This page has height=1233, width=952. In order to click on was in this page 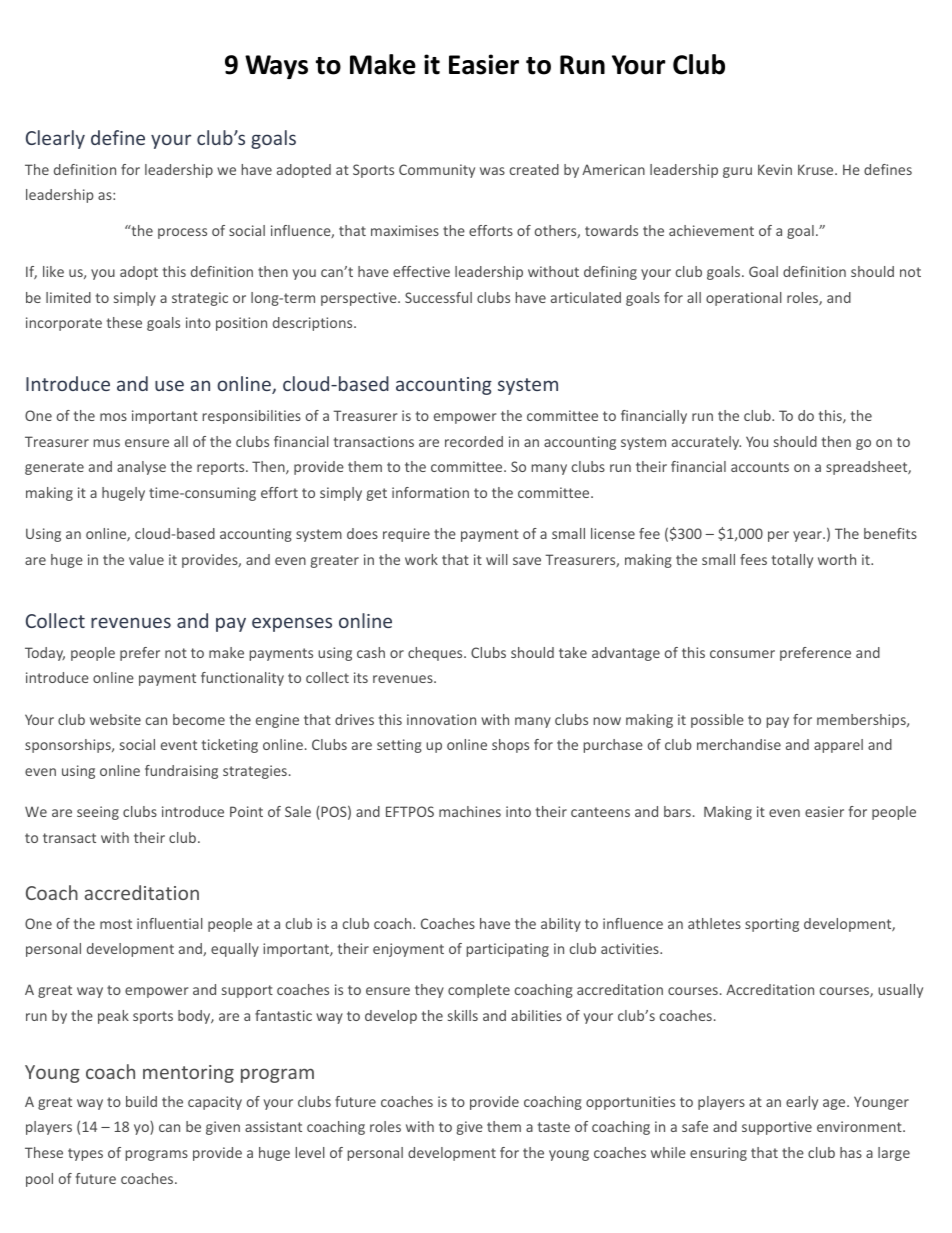, I will do `click(492, 171)`.
